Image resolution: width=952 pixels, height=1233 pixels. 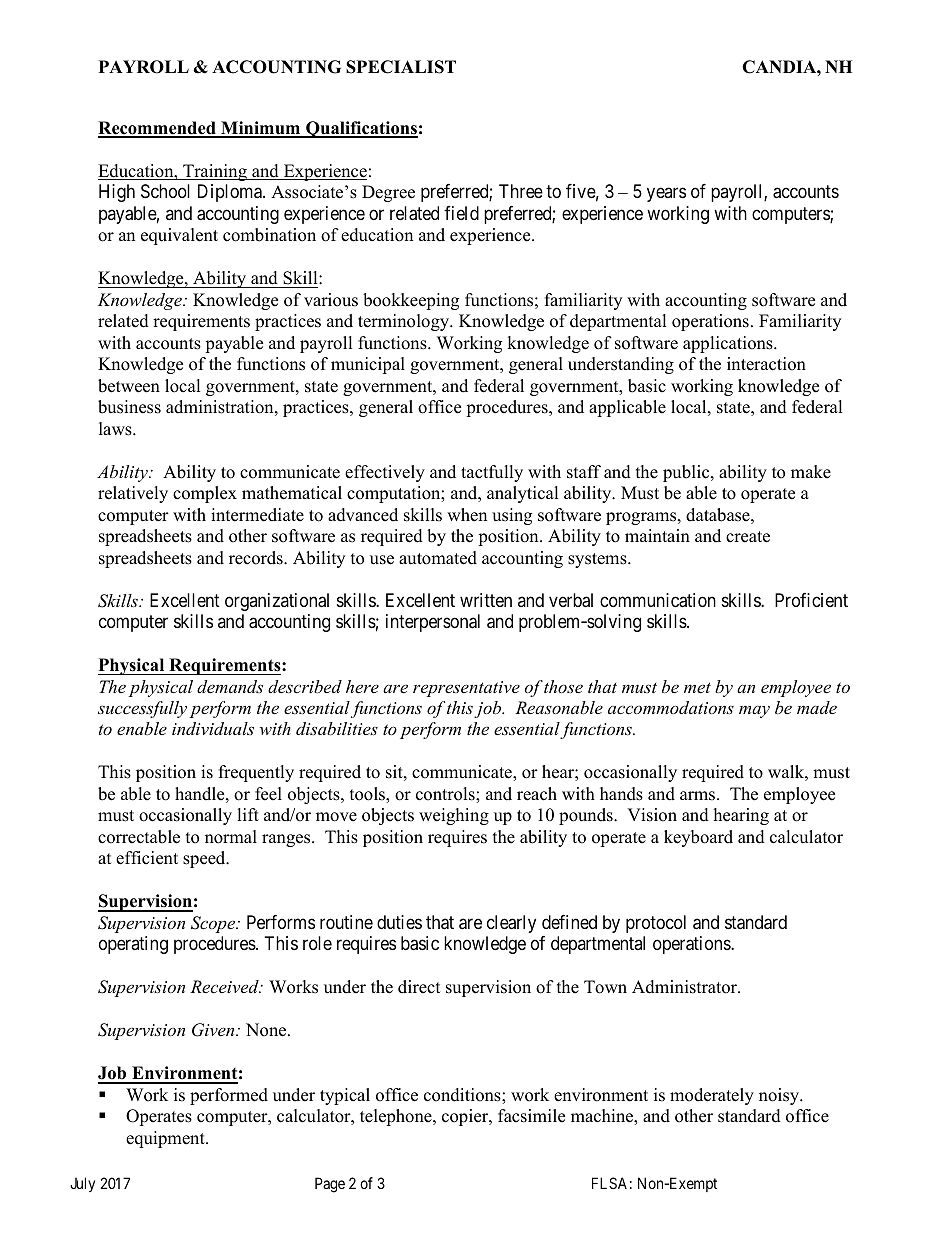 I want to click on Recommended, so click(x=158, y=129).
